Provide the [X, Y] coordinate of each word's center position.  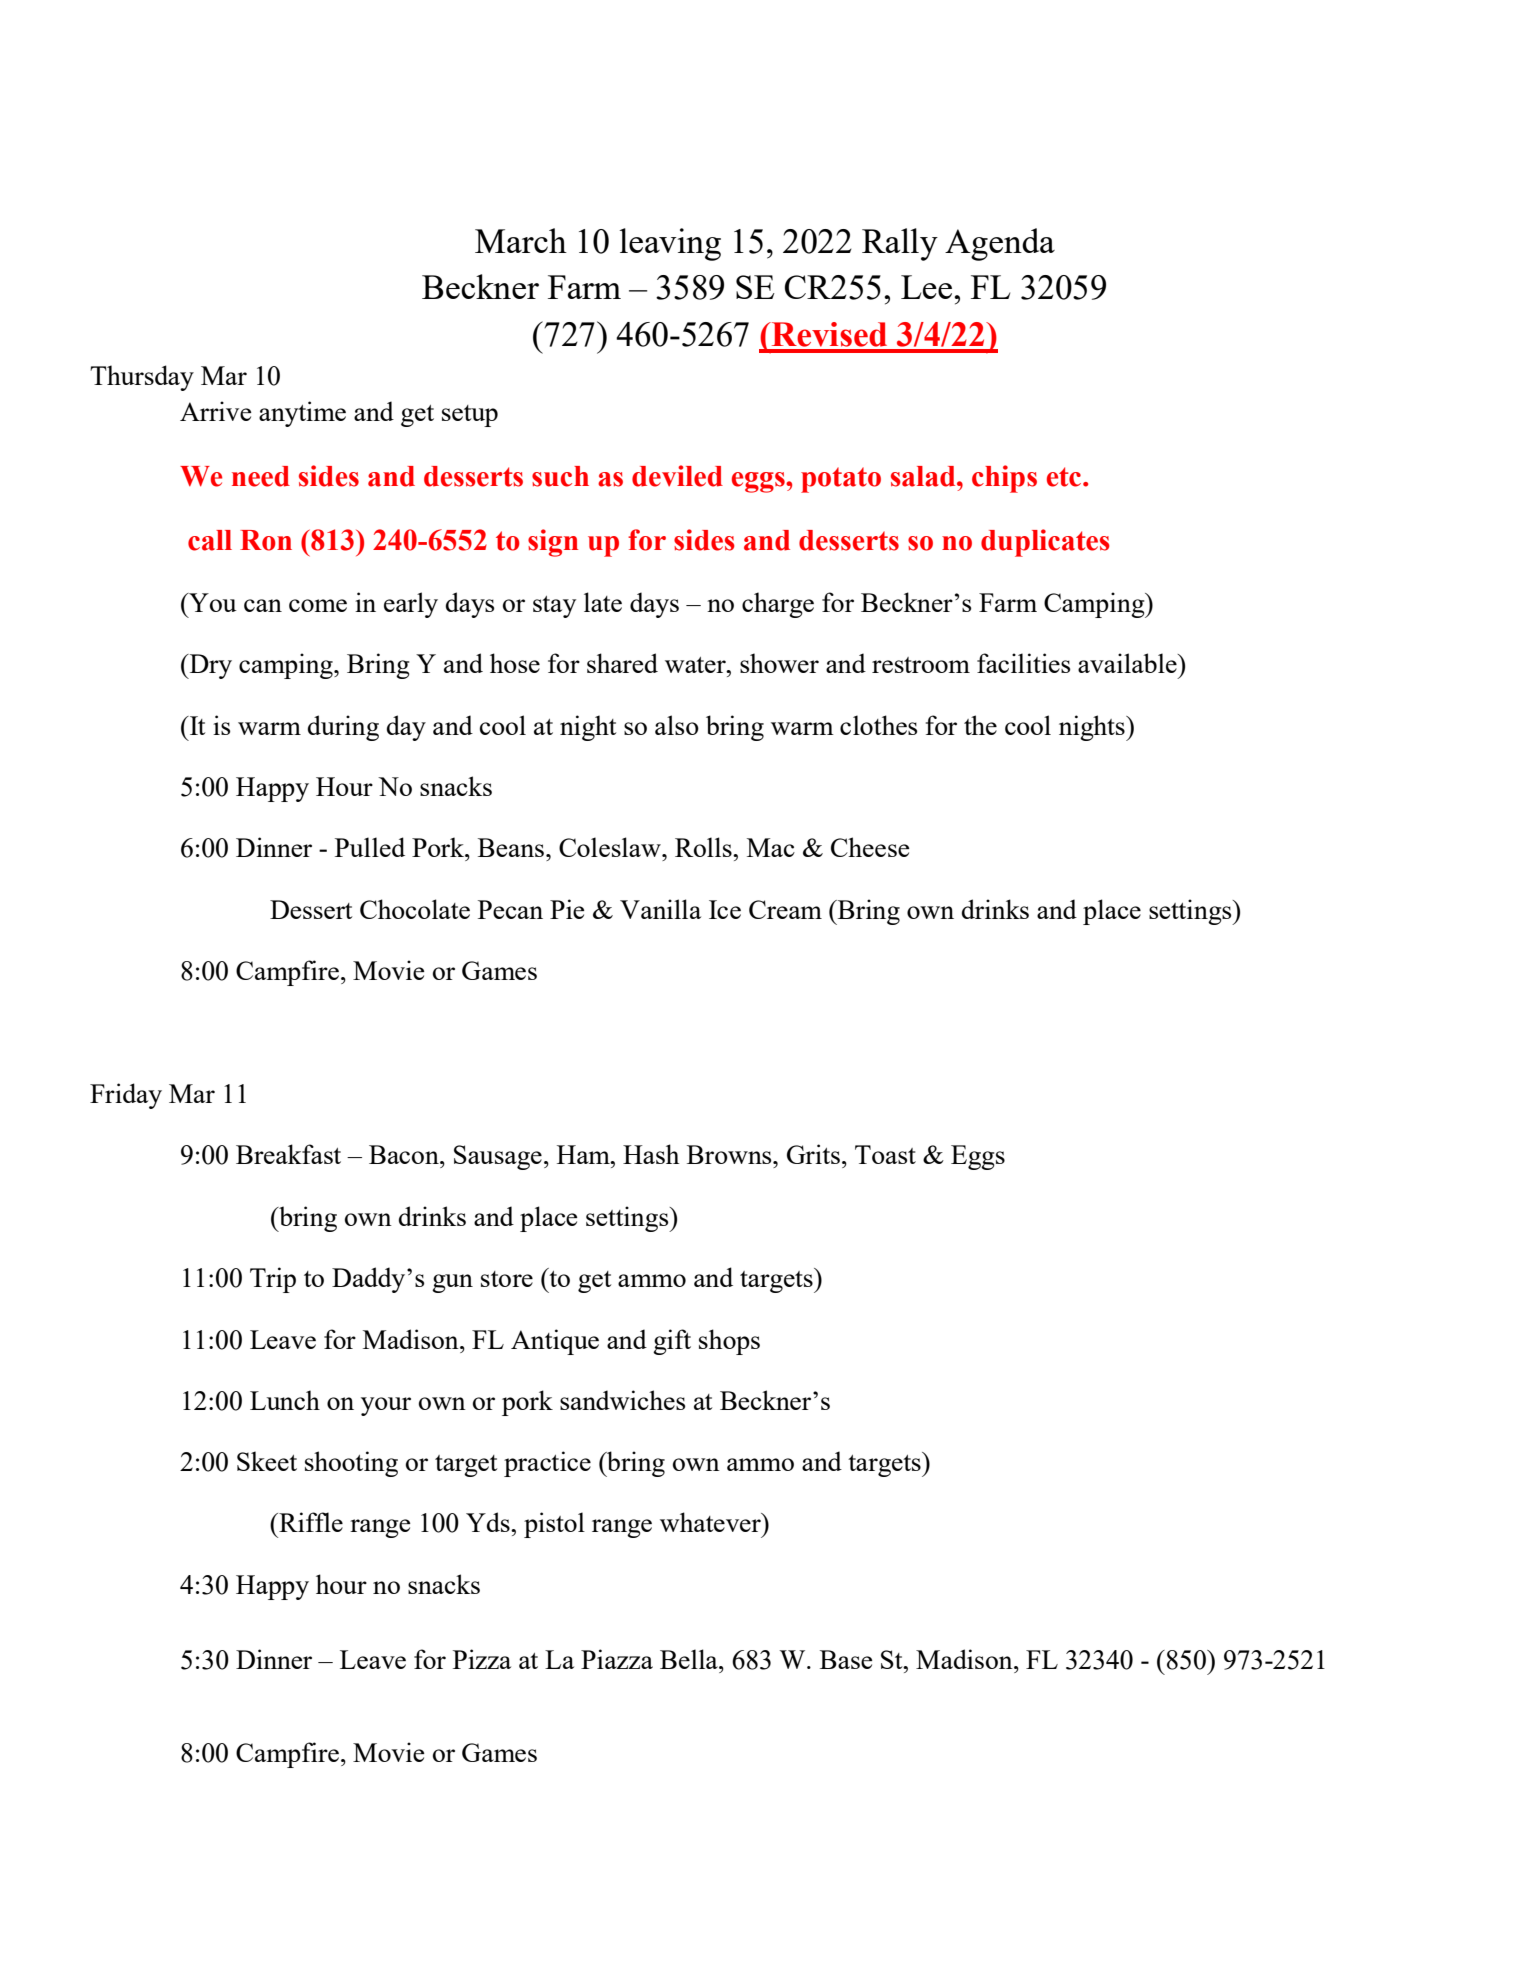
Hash [651, 1154]
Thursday [142, 378]
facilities [1023, 663]
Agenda [1000, 244]
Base [846, 1659]
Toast [885, 1154]
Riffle [310, 1522]
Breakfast [288, 1154]
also [677, 725]
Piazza [617, 1659]
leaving [670, 244]
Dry [209, 666]
